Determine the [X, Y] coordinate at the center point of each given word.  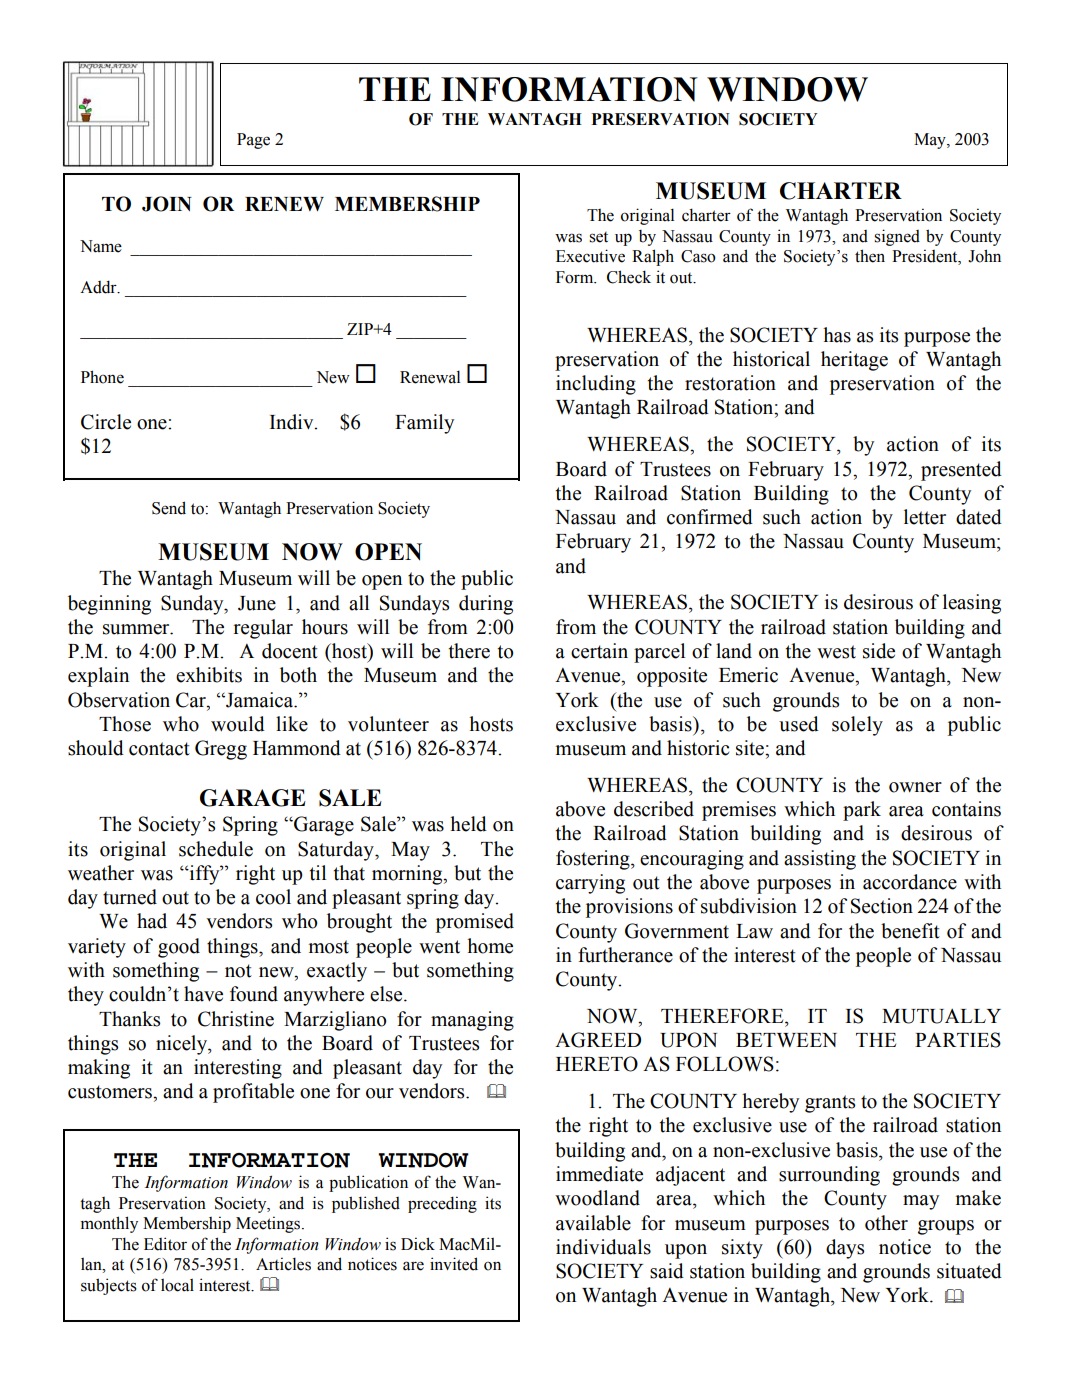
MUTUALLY [941, 1016]
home [490, 946]
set [598, 237]
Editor [165, 1244]
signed [897, 237]
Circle [106, 422]
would [238, 724]
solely [857, 726]
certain [599, 651]
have [203, 994]
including [596, 385]
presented [961, 471]
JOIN [167, 204]
